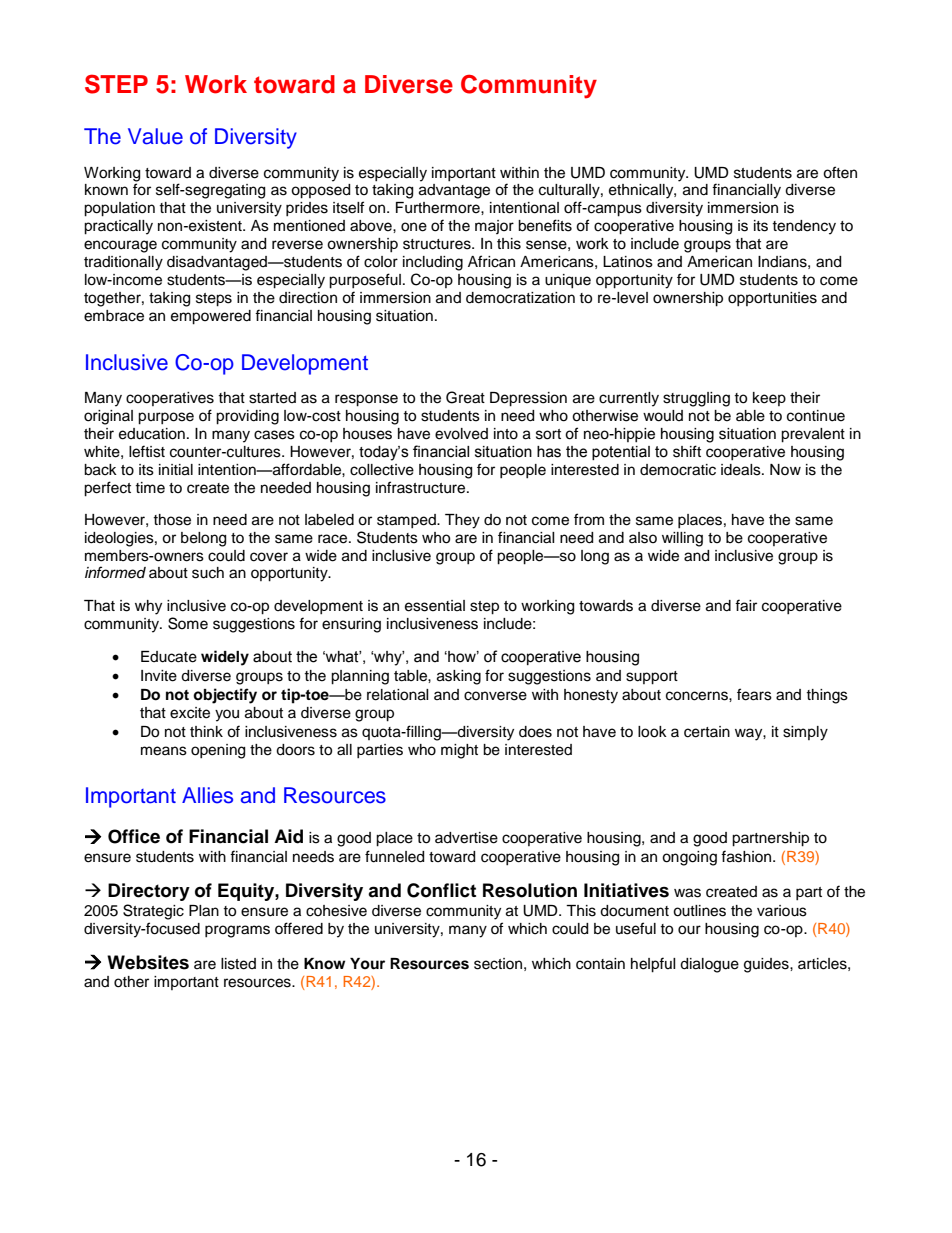 Image resolution: width=952 pixels, height=1233 pixels. Describe the element at coordinates (840, 172) in the image. I see `often` at that location.
